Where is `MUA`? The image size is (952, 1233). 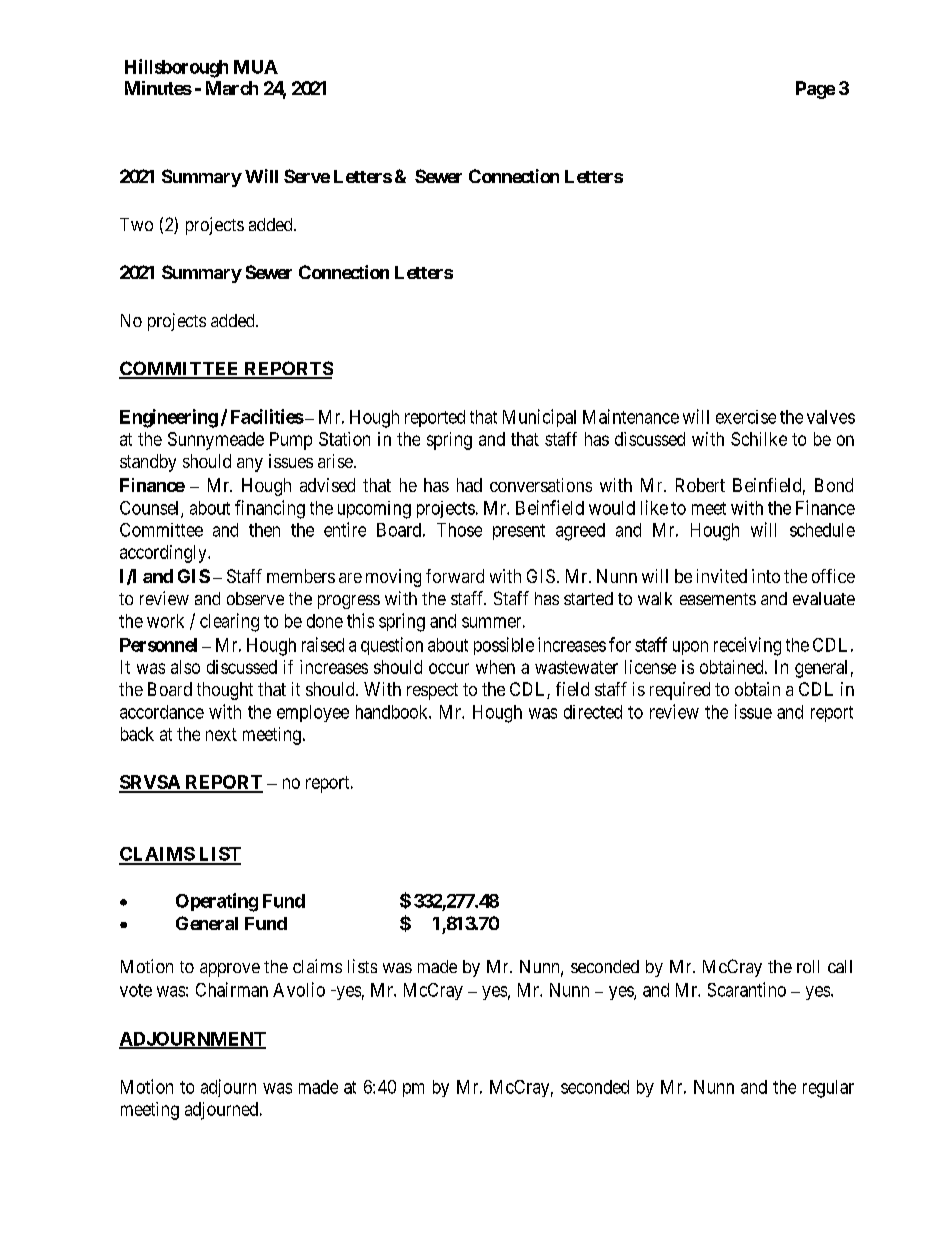
MUA is located at coordinates (256, 67).
